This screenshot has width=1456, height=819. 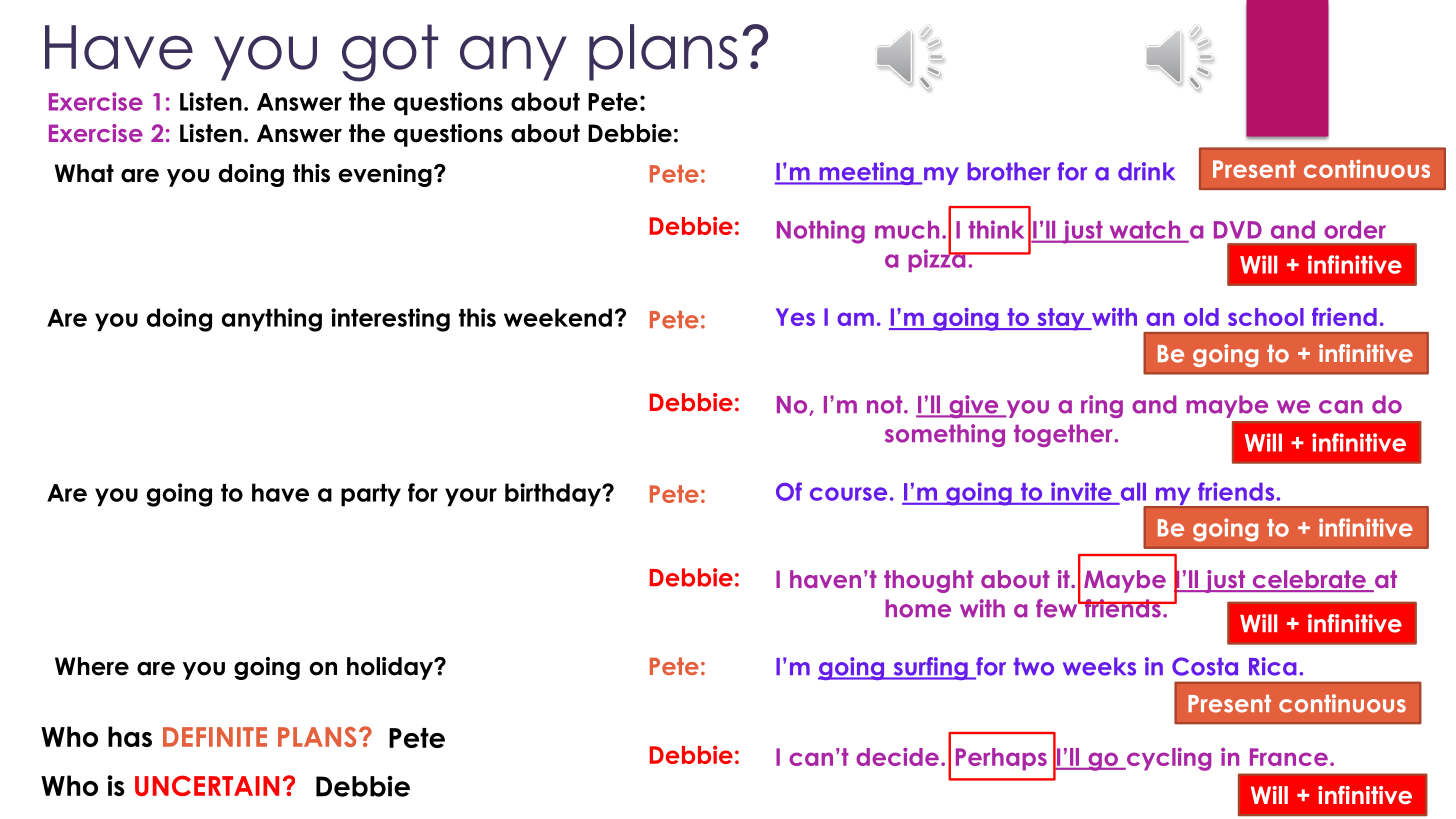 I want to click on got, so click(x=390, y=53).
